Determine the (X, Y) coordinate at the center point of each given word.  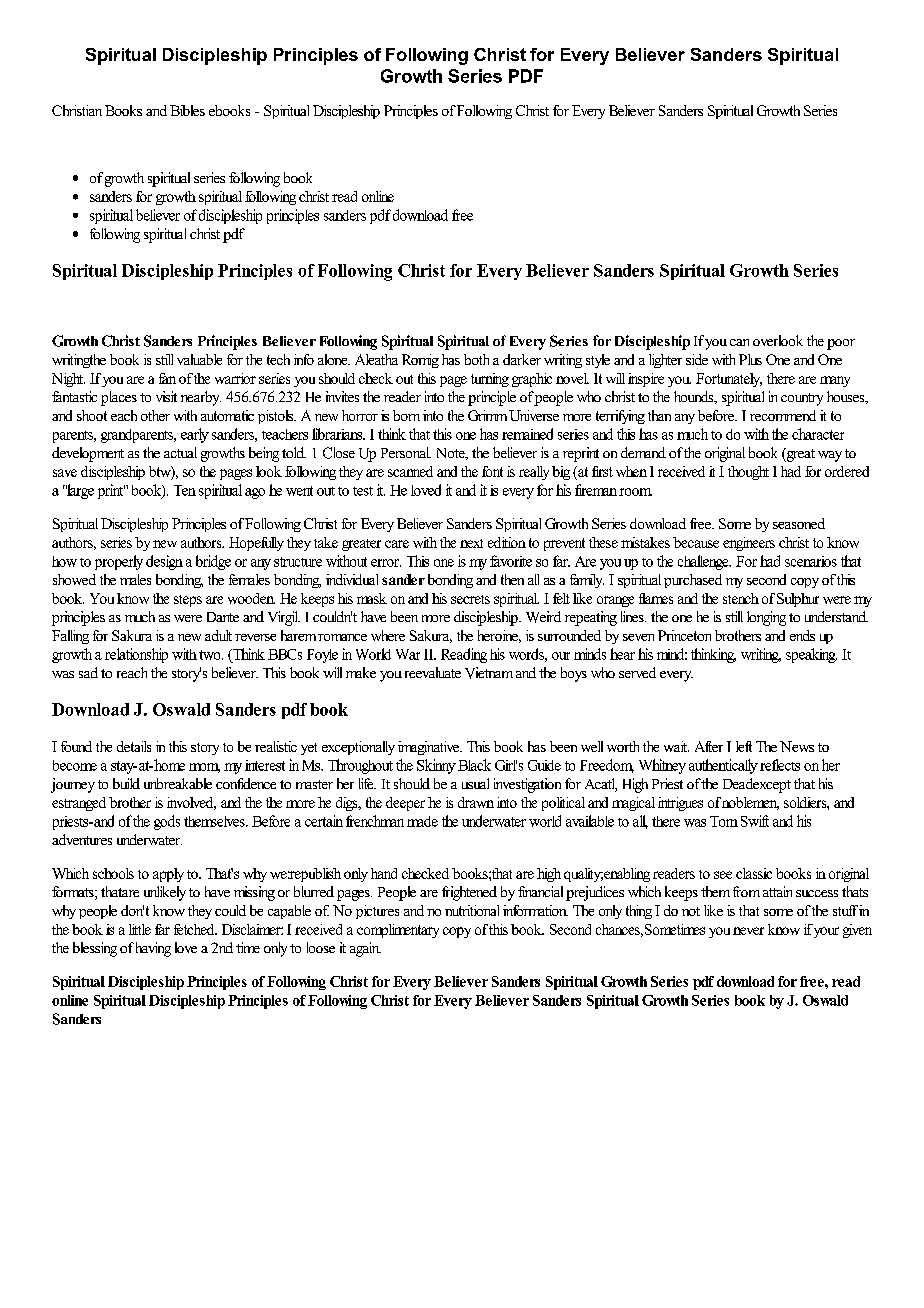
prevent (564, 544)
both (476, 359)
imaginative (430, 748)
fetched (195, 929)
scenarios (811, 561)
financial (540, 891)
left (744, 746)
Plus (750, 359)
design (164, 562)
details (134, 746)
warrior (235, 378)
